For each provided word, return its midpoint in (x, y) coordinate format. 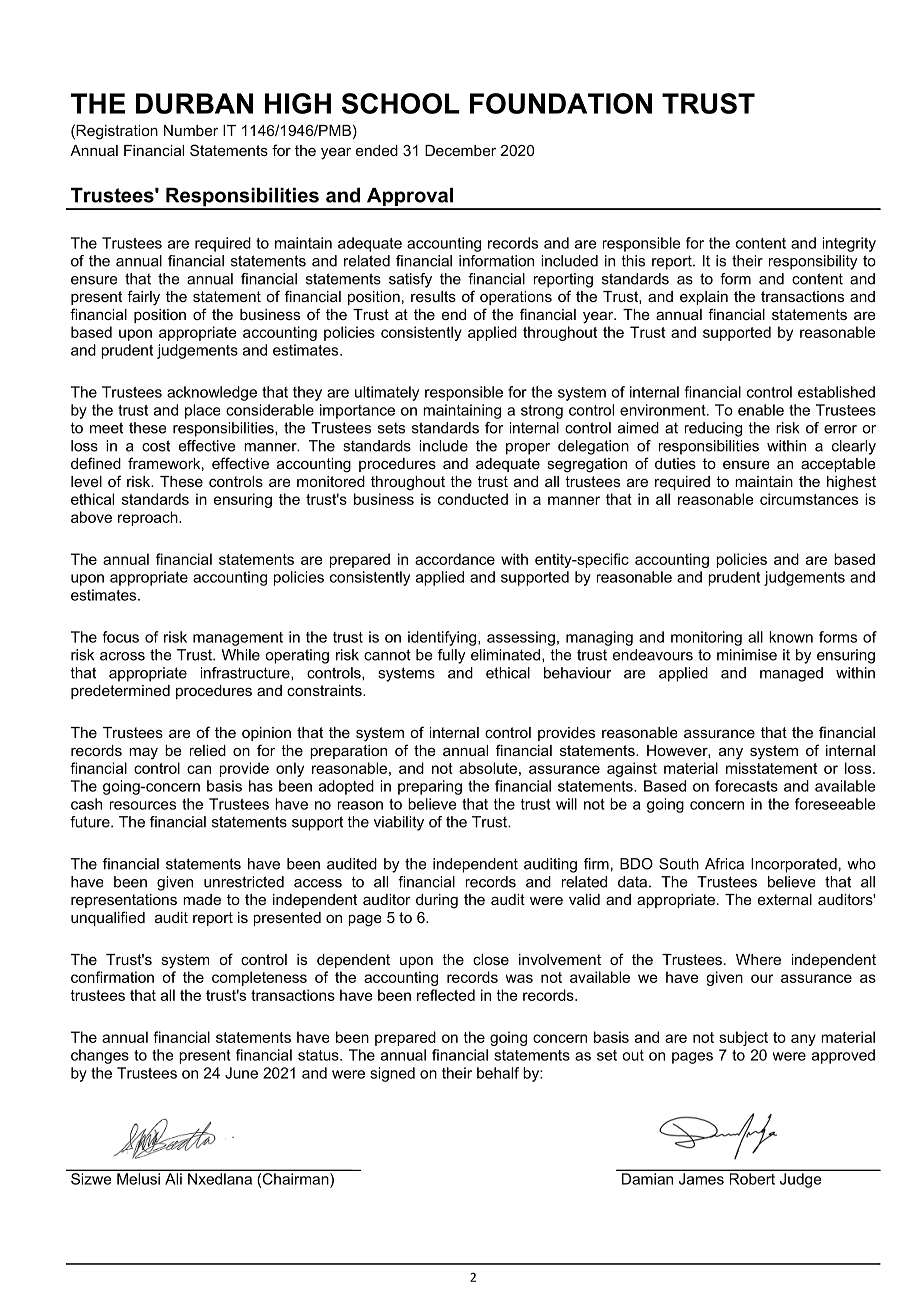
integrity (849, 244)
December (460, 150)
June (241, 1073)
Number (191, 130)
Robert (752, 1179)
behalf (498, 1073)
